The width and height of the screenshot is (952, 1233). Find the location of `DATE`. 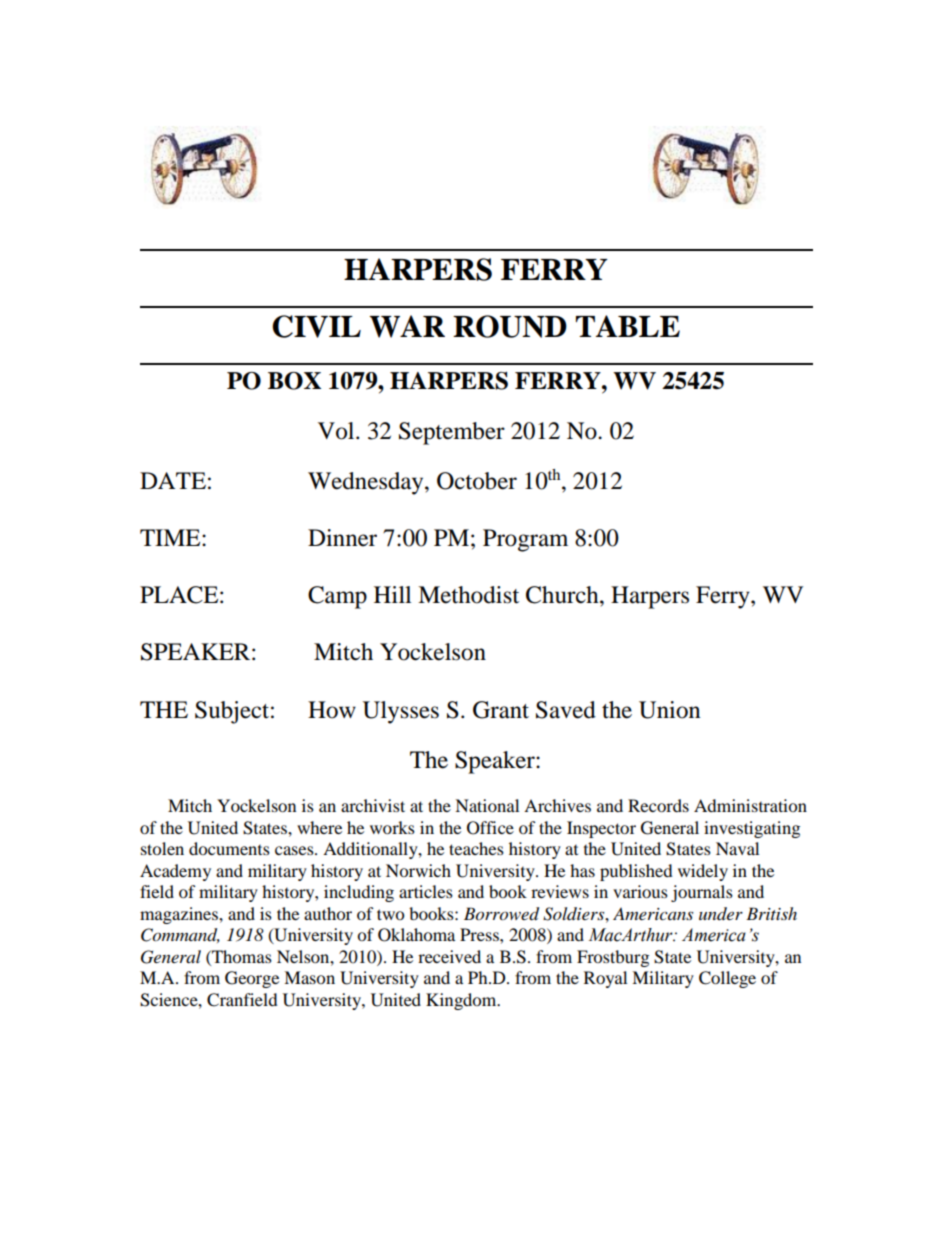

DATE is located at coordinates (173, 480).
